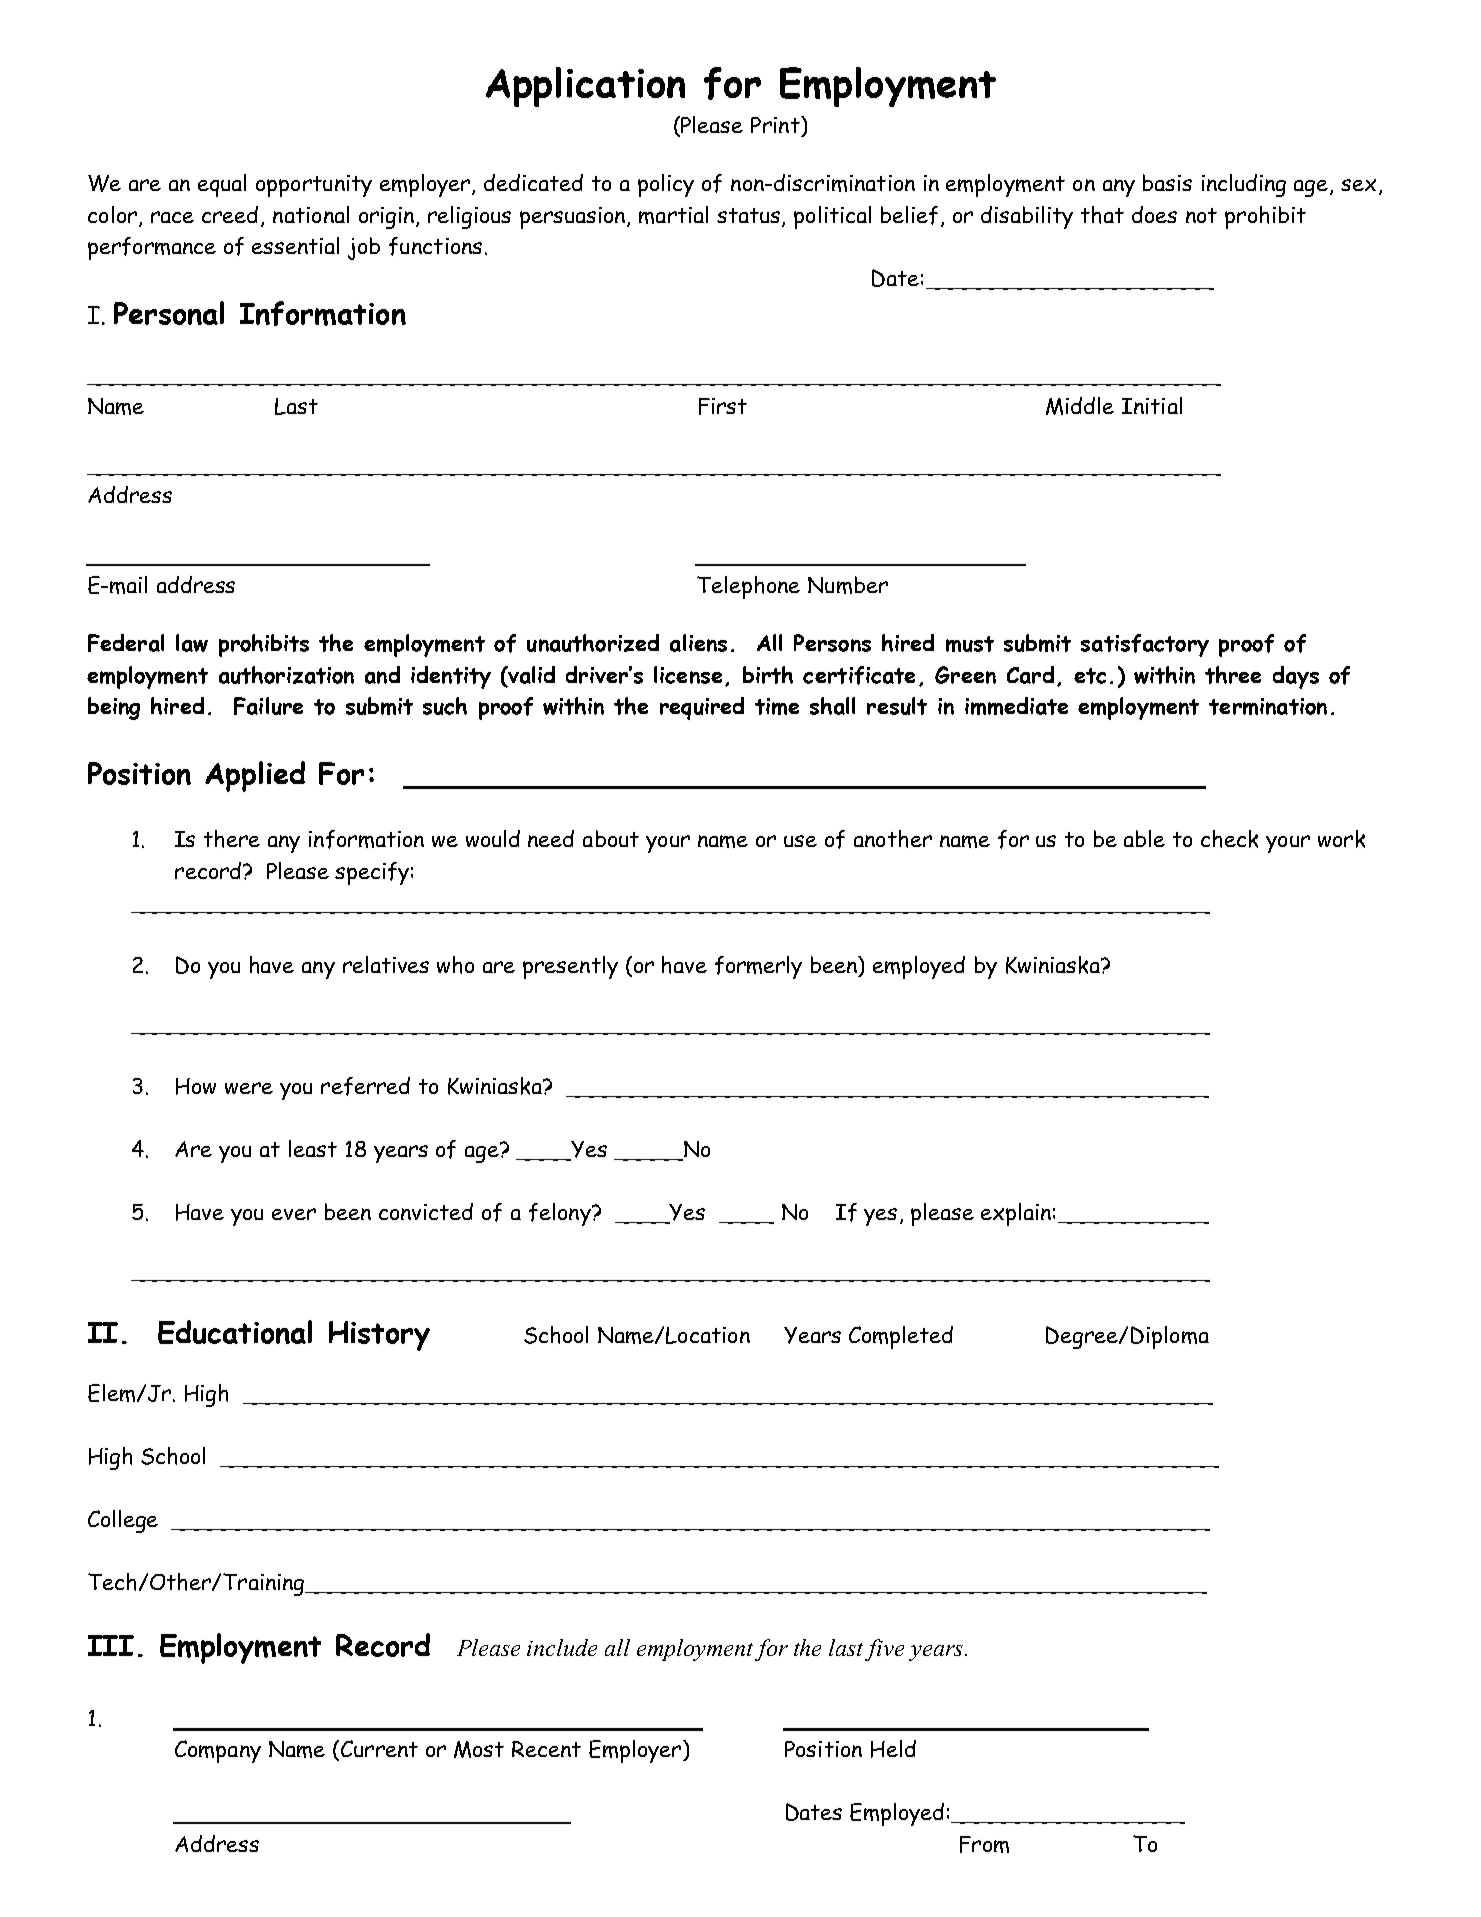  Describe the element at coordinates (561, 1214) in the screenshot. I see `felony` at that location.
